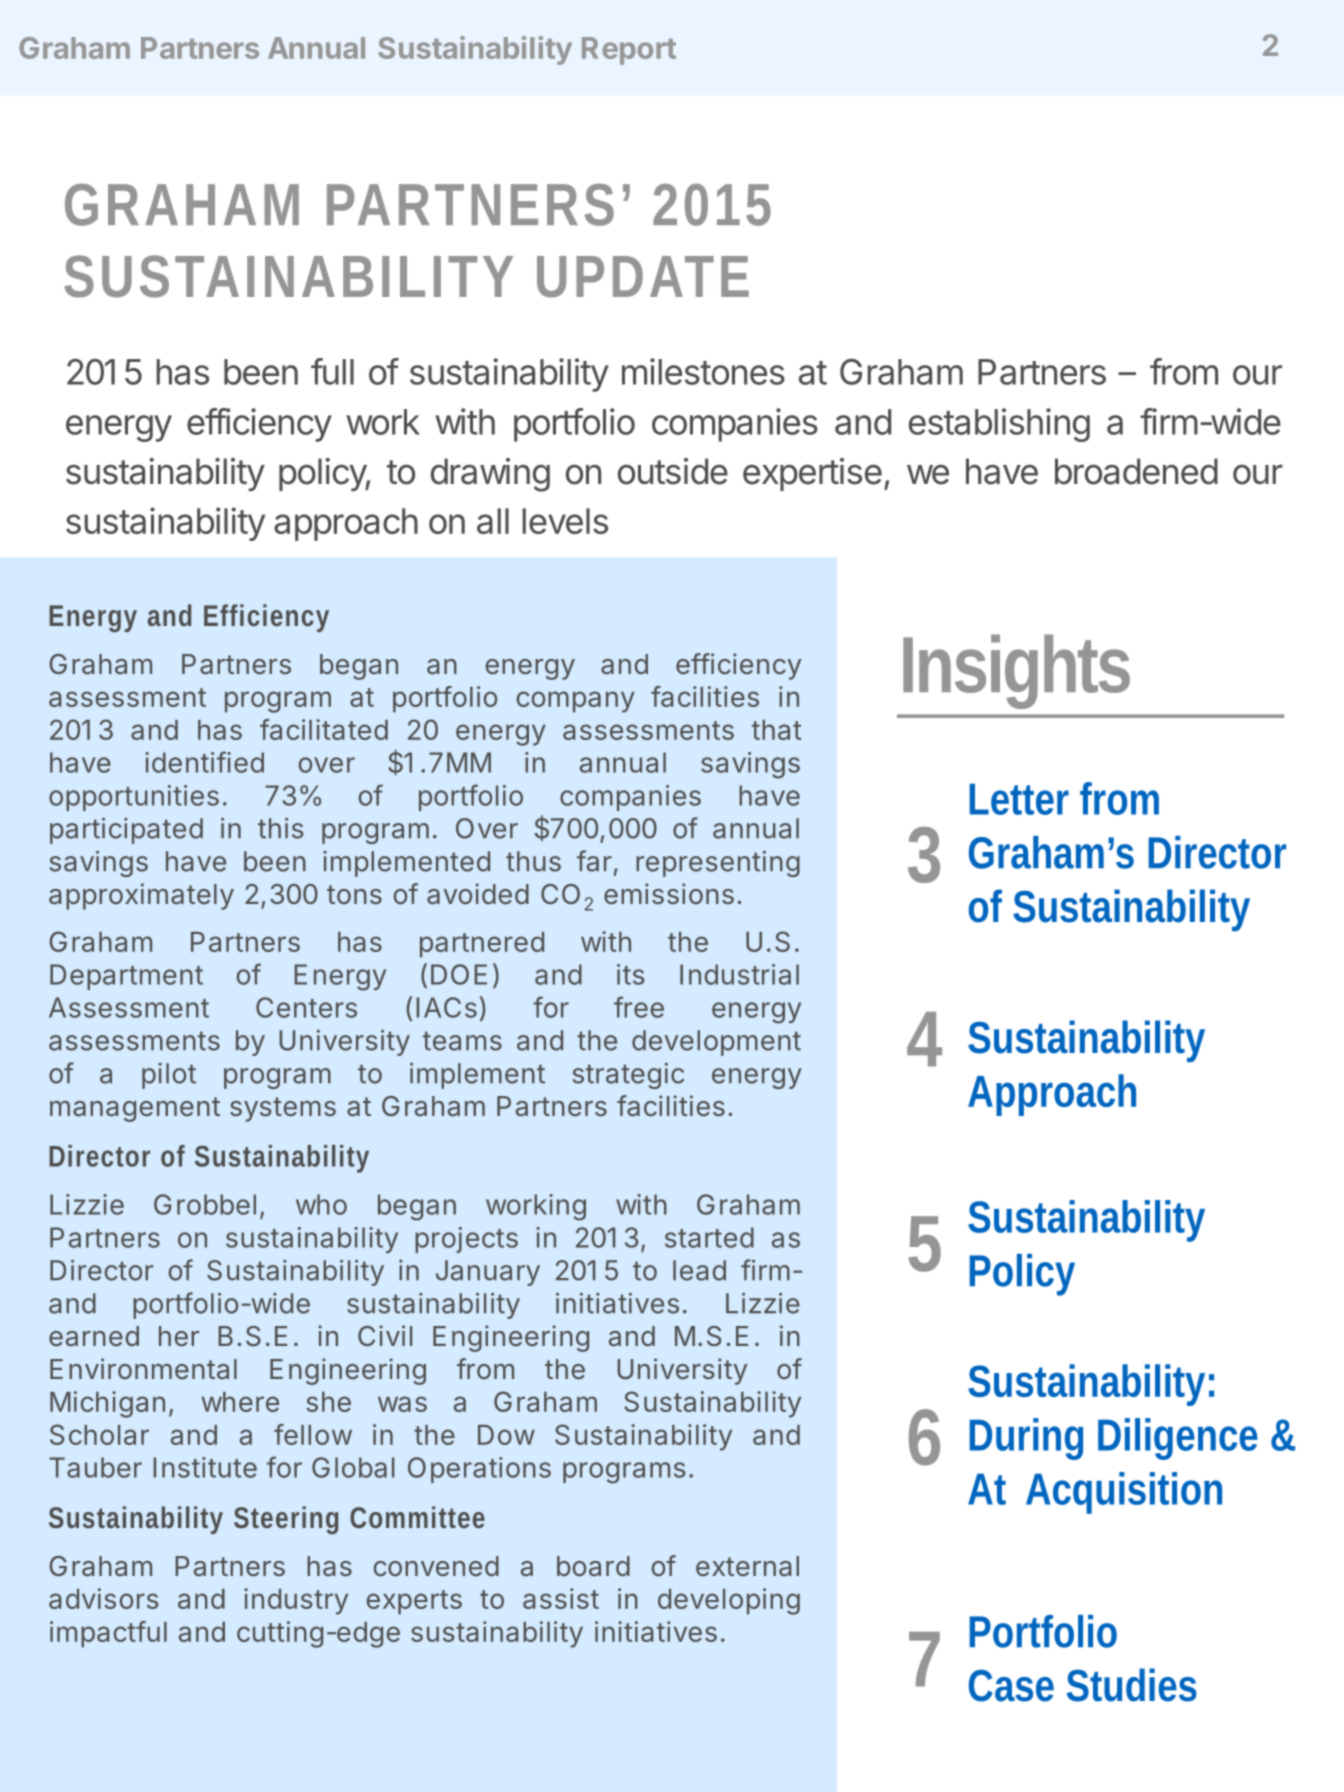  What do you see at coordinates (999, 425) in the document?
I see `establishing` at bounding box center [999, 425].
